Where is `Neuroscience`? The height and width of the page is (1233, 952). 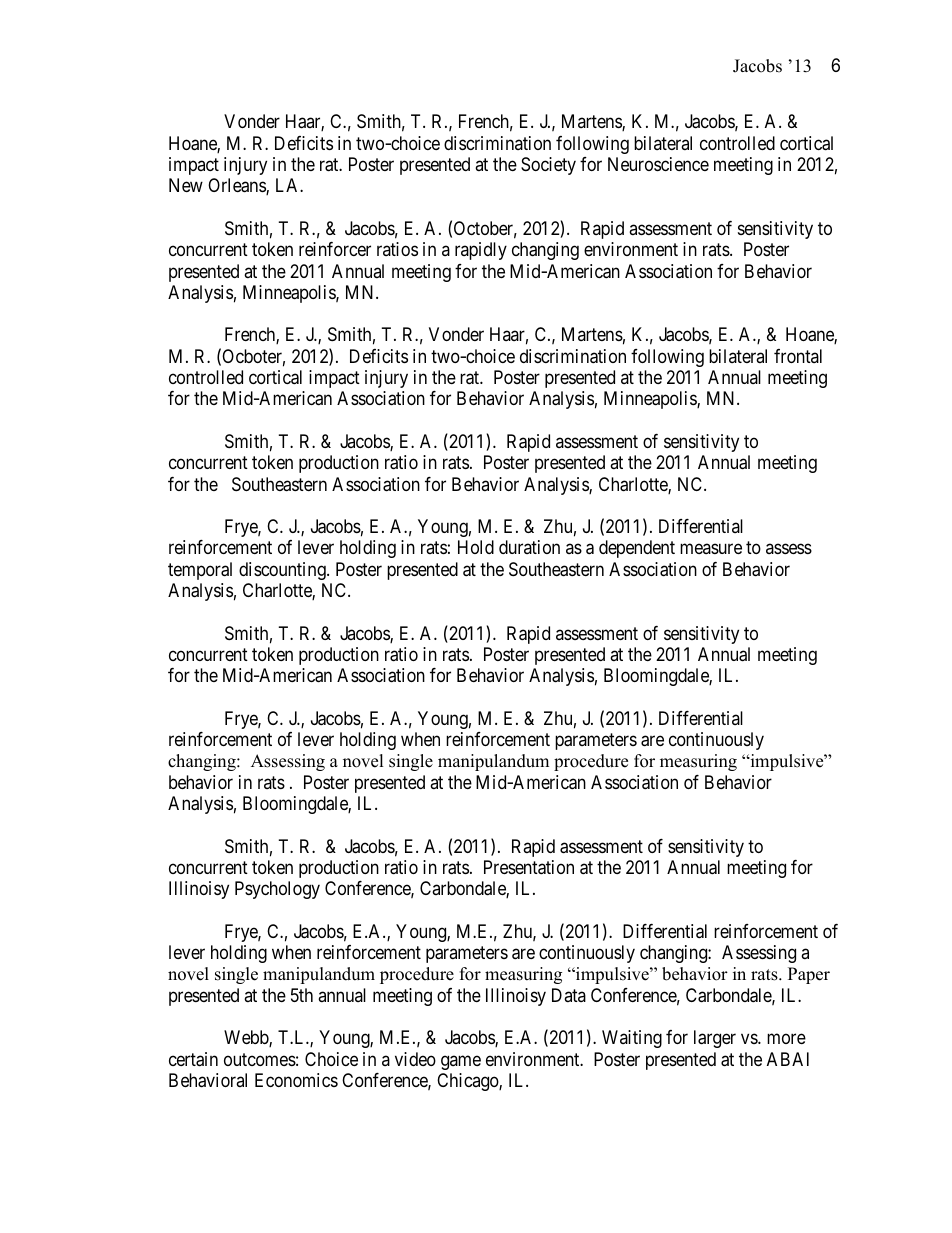
Neuroscience is located at coordinates (658, 164).
